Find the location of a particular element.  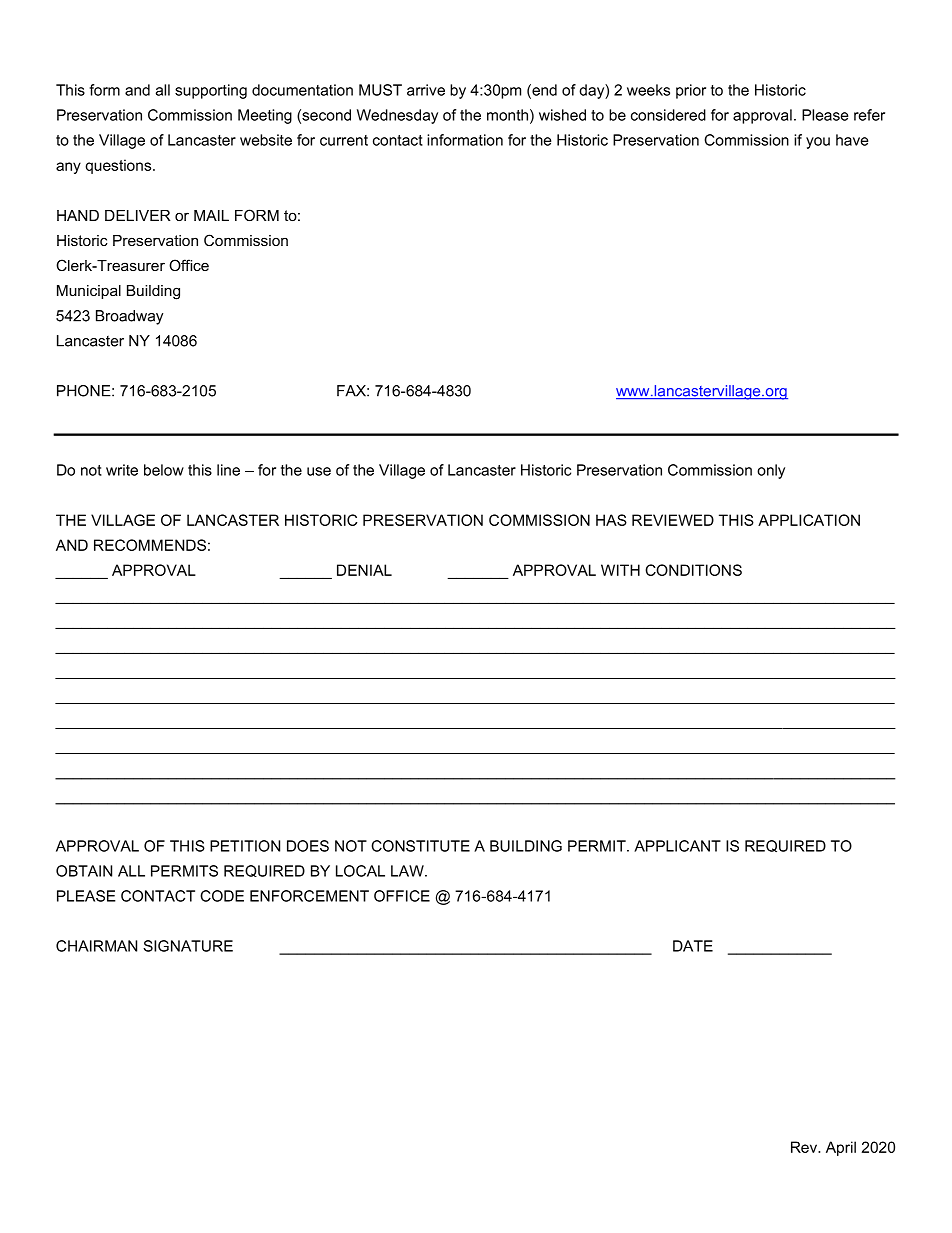

SIGNATURE is located at coordinates (188, 946).
